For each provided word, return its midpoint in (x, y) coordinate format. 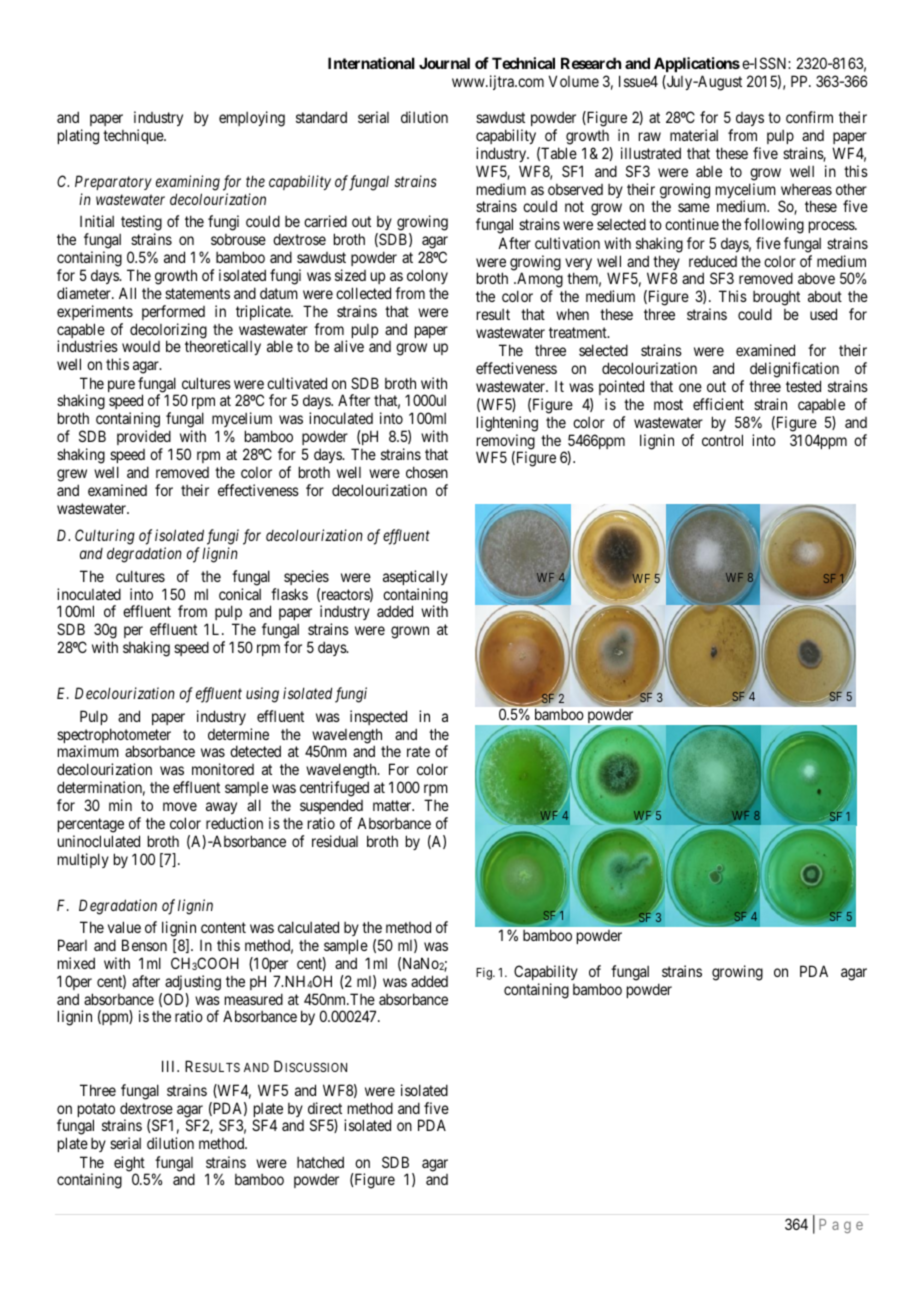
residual (335, 841)
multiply (83, 860)
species (306, 577)
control (722, 440)
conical (240, 594)
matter (393, 805)
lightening (507, 424)
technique (134, 136)
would (141, 346)
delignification (794, 370)
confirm (809, 117)
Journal (444, 63)
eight (130, 1165)
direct (325, 1108)
